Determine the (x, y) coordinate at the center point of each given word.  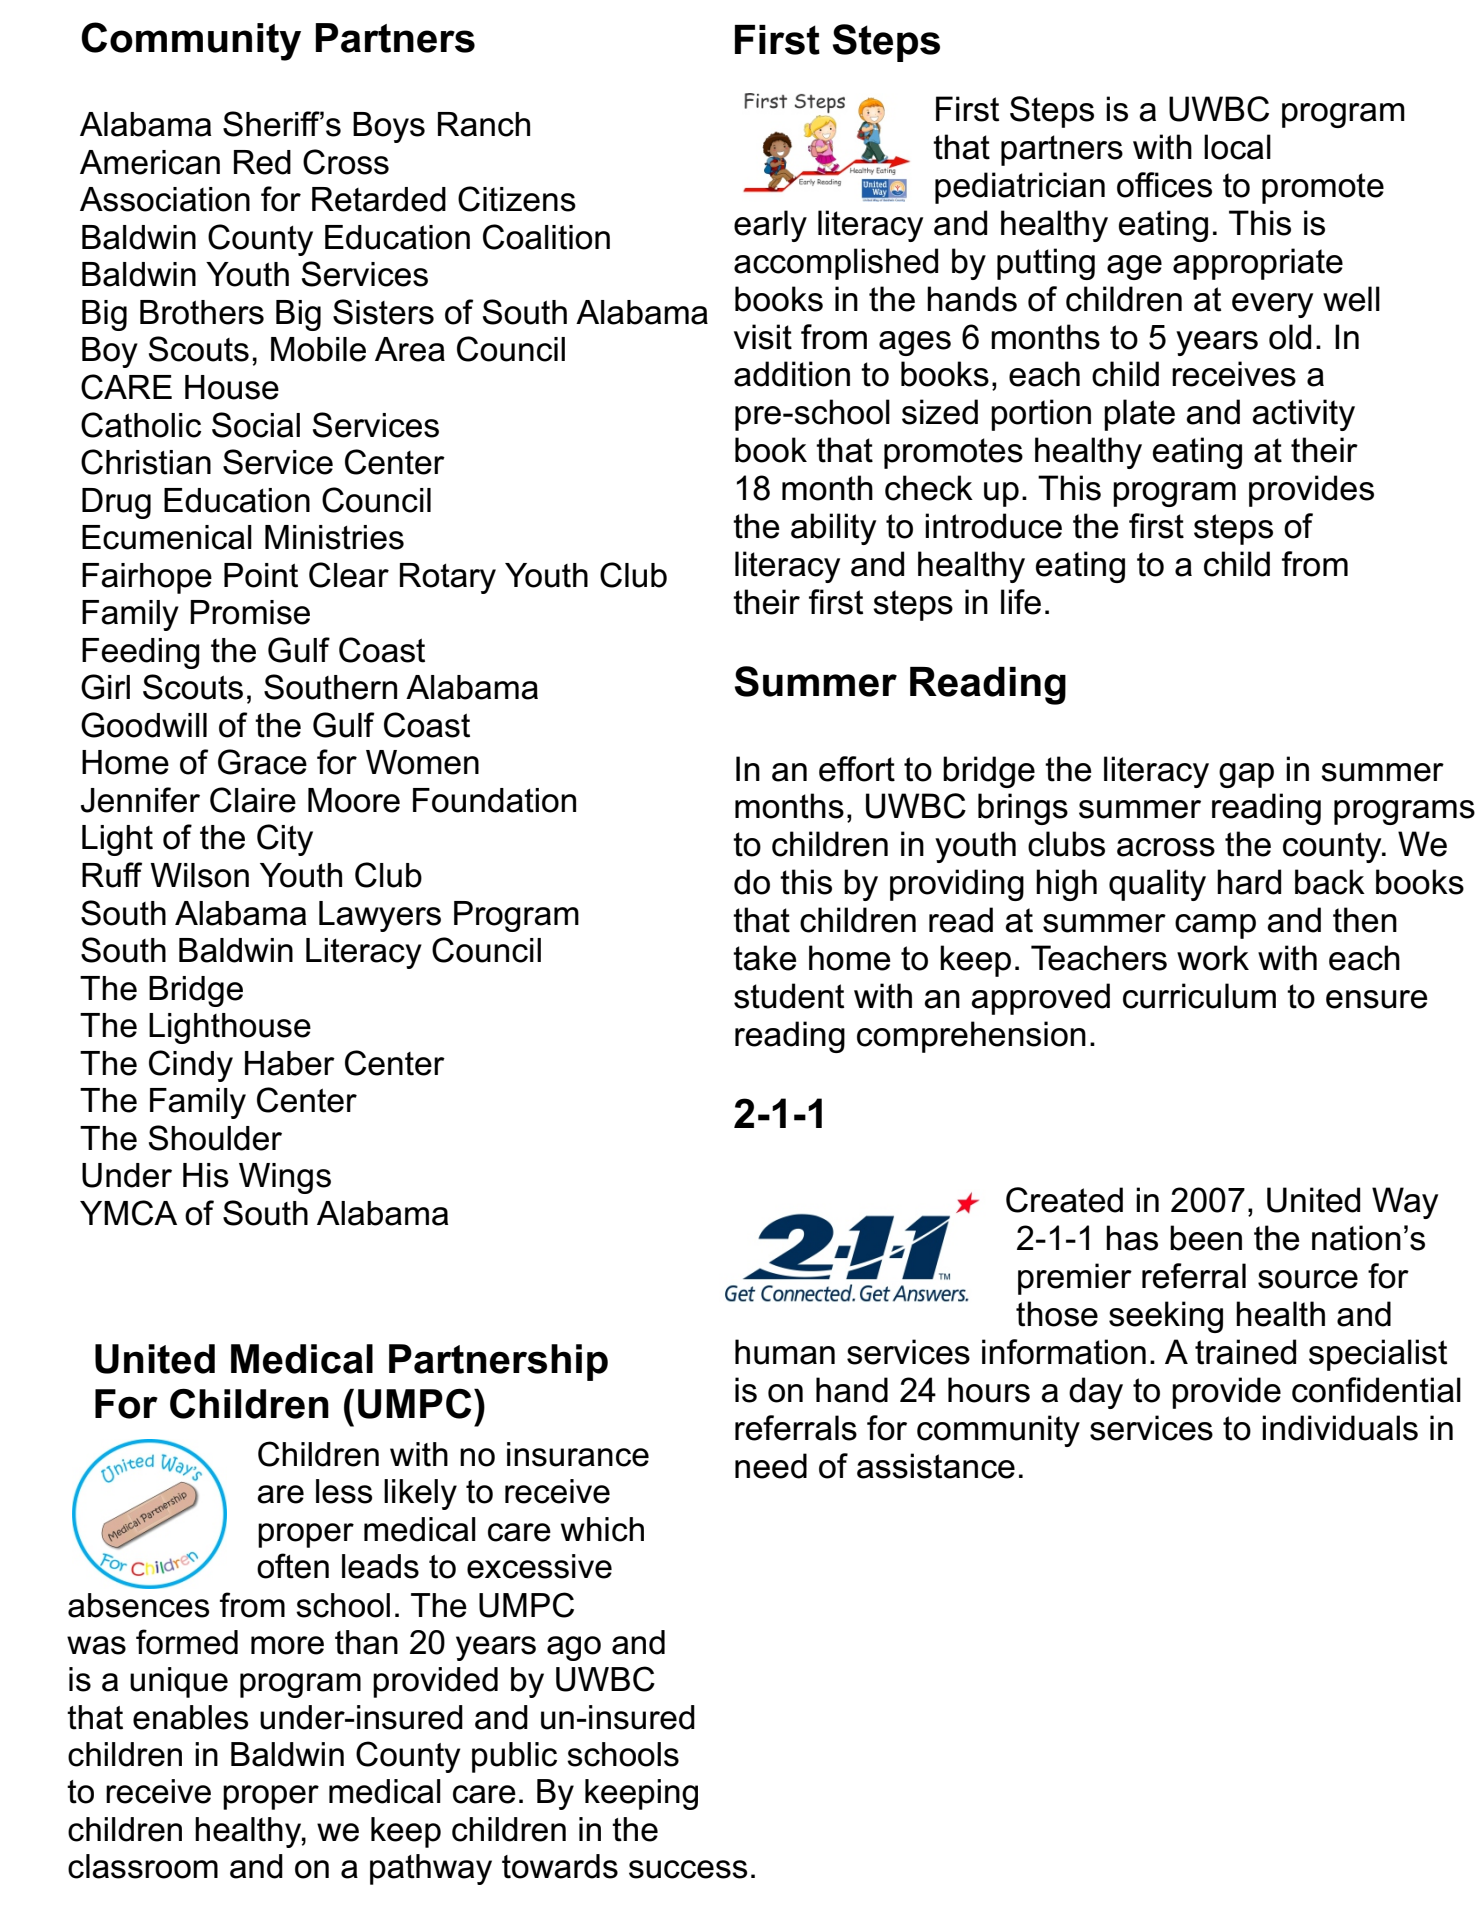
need (771, 1466)
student (789, 996)
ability (833, 529)
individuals (1340, 1428)
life (1021, 602)
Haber (290, 1063)
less (344, 1491)
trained (1245, 1352)
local (1237, 147)
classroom (143, 1866)
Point (261, 575)
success (688, 1869)
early (770, 226)
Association (165, 199)
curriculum (1199, 996)
